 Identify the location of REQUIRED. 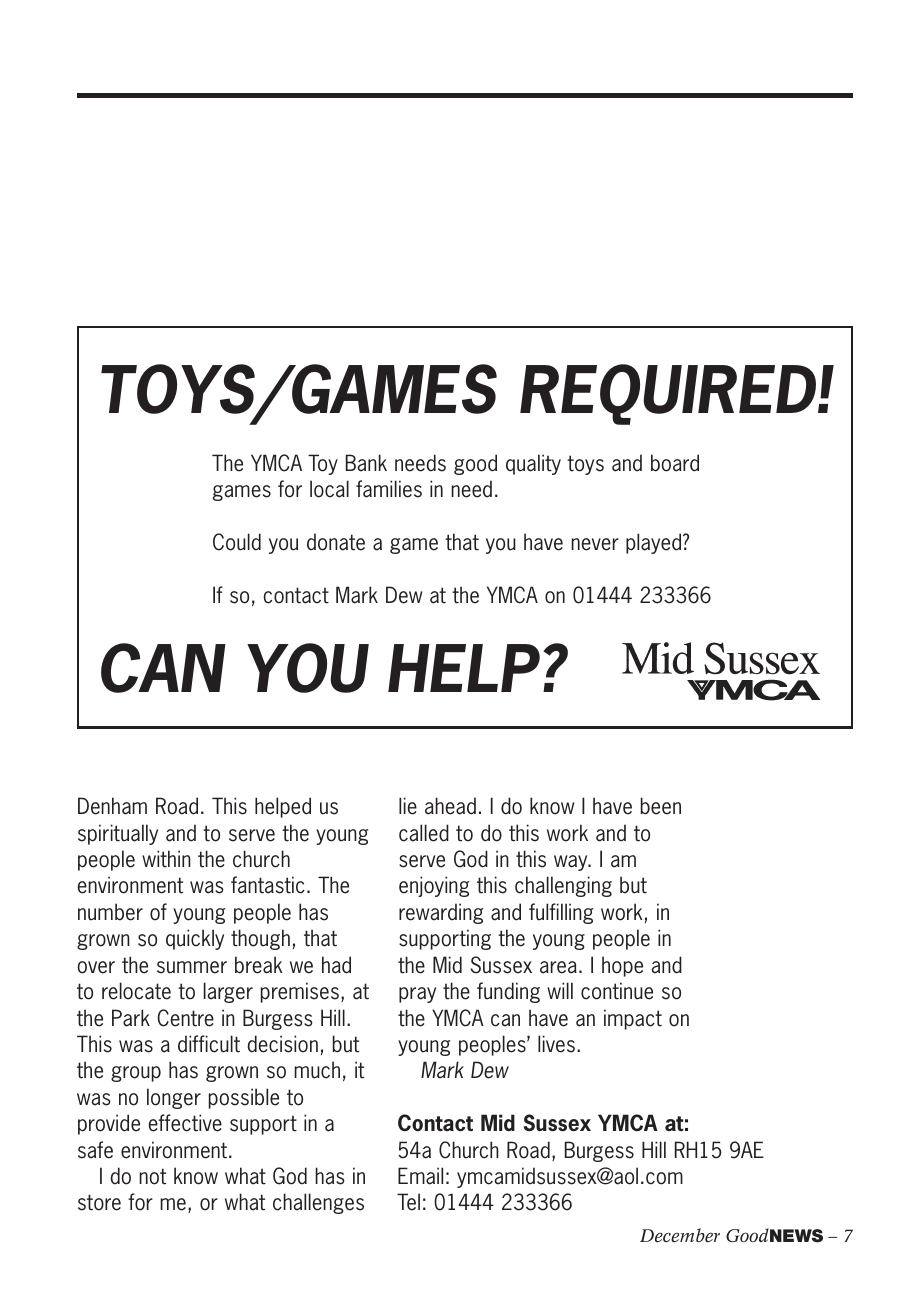
(670, 394).
